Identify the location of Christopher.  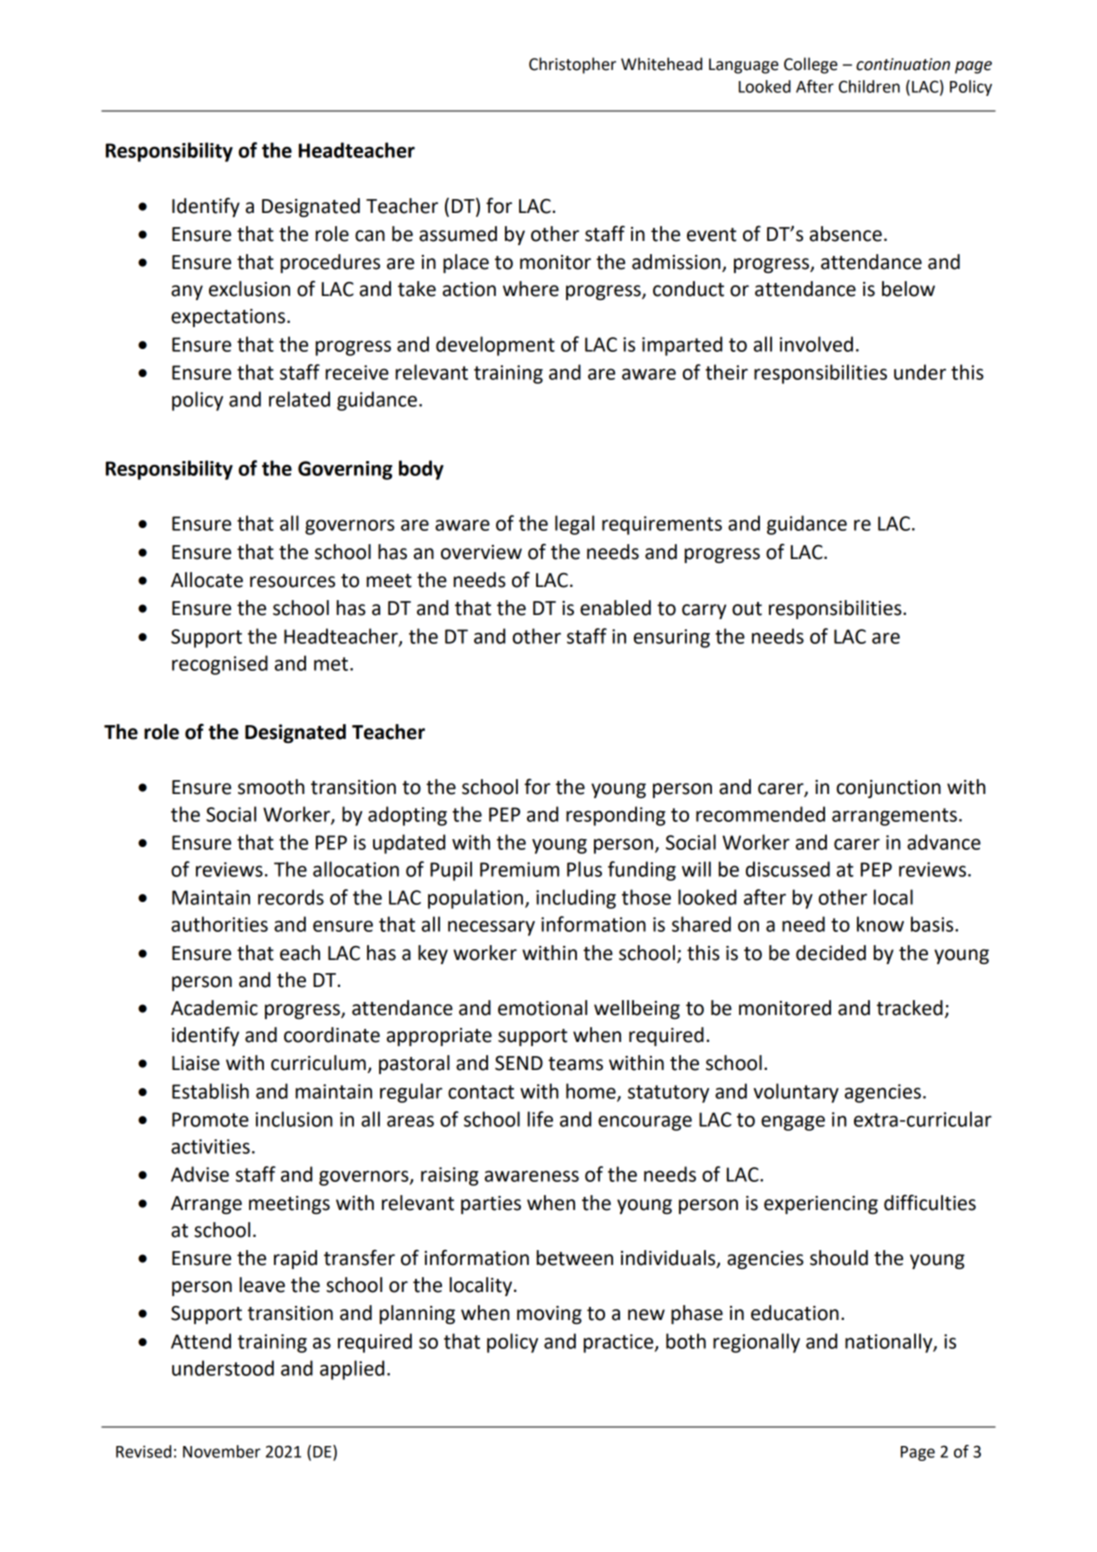
(572, 65).
